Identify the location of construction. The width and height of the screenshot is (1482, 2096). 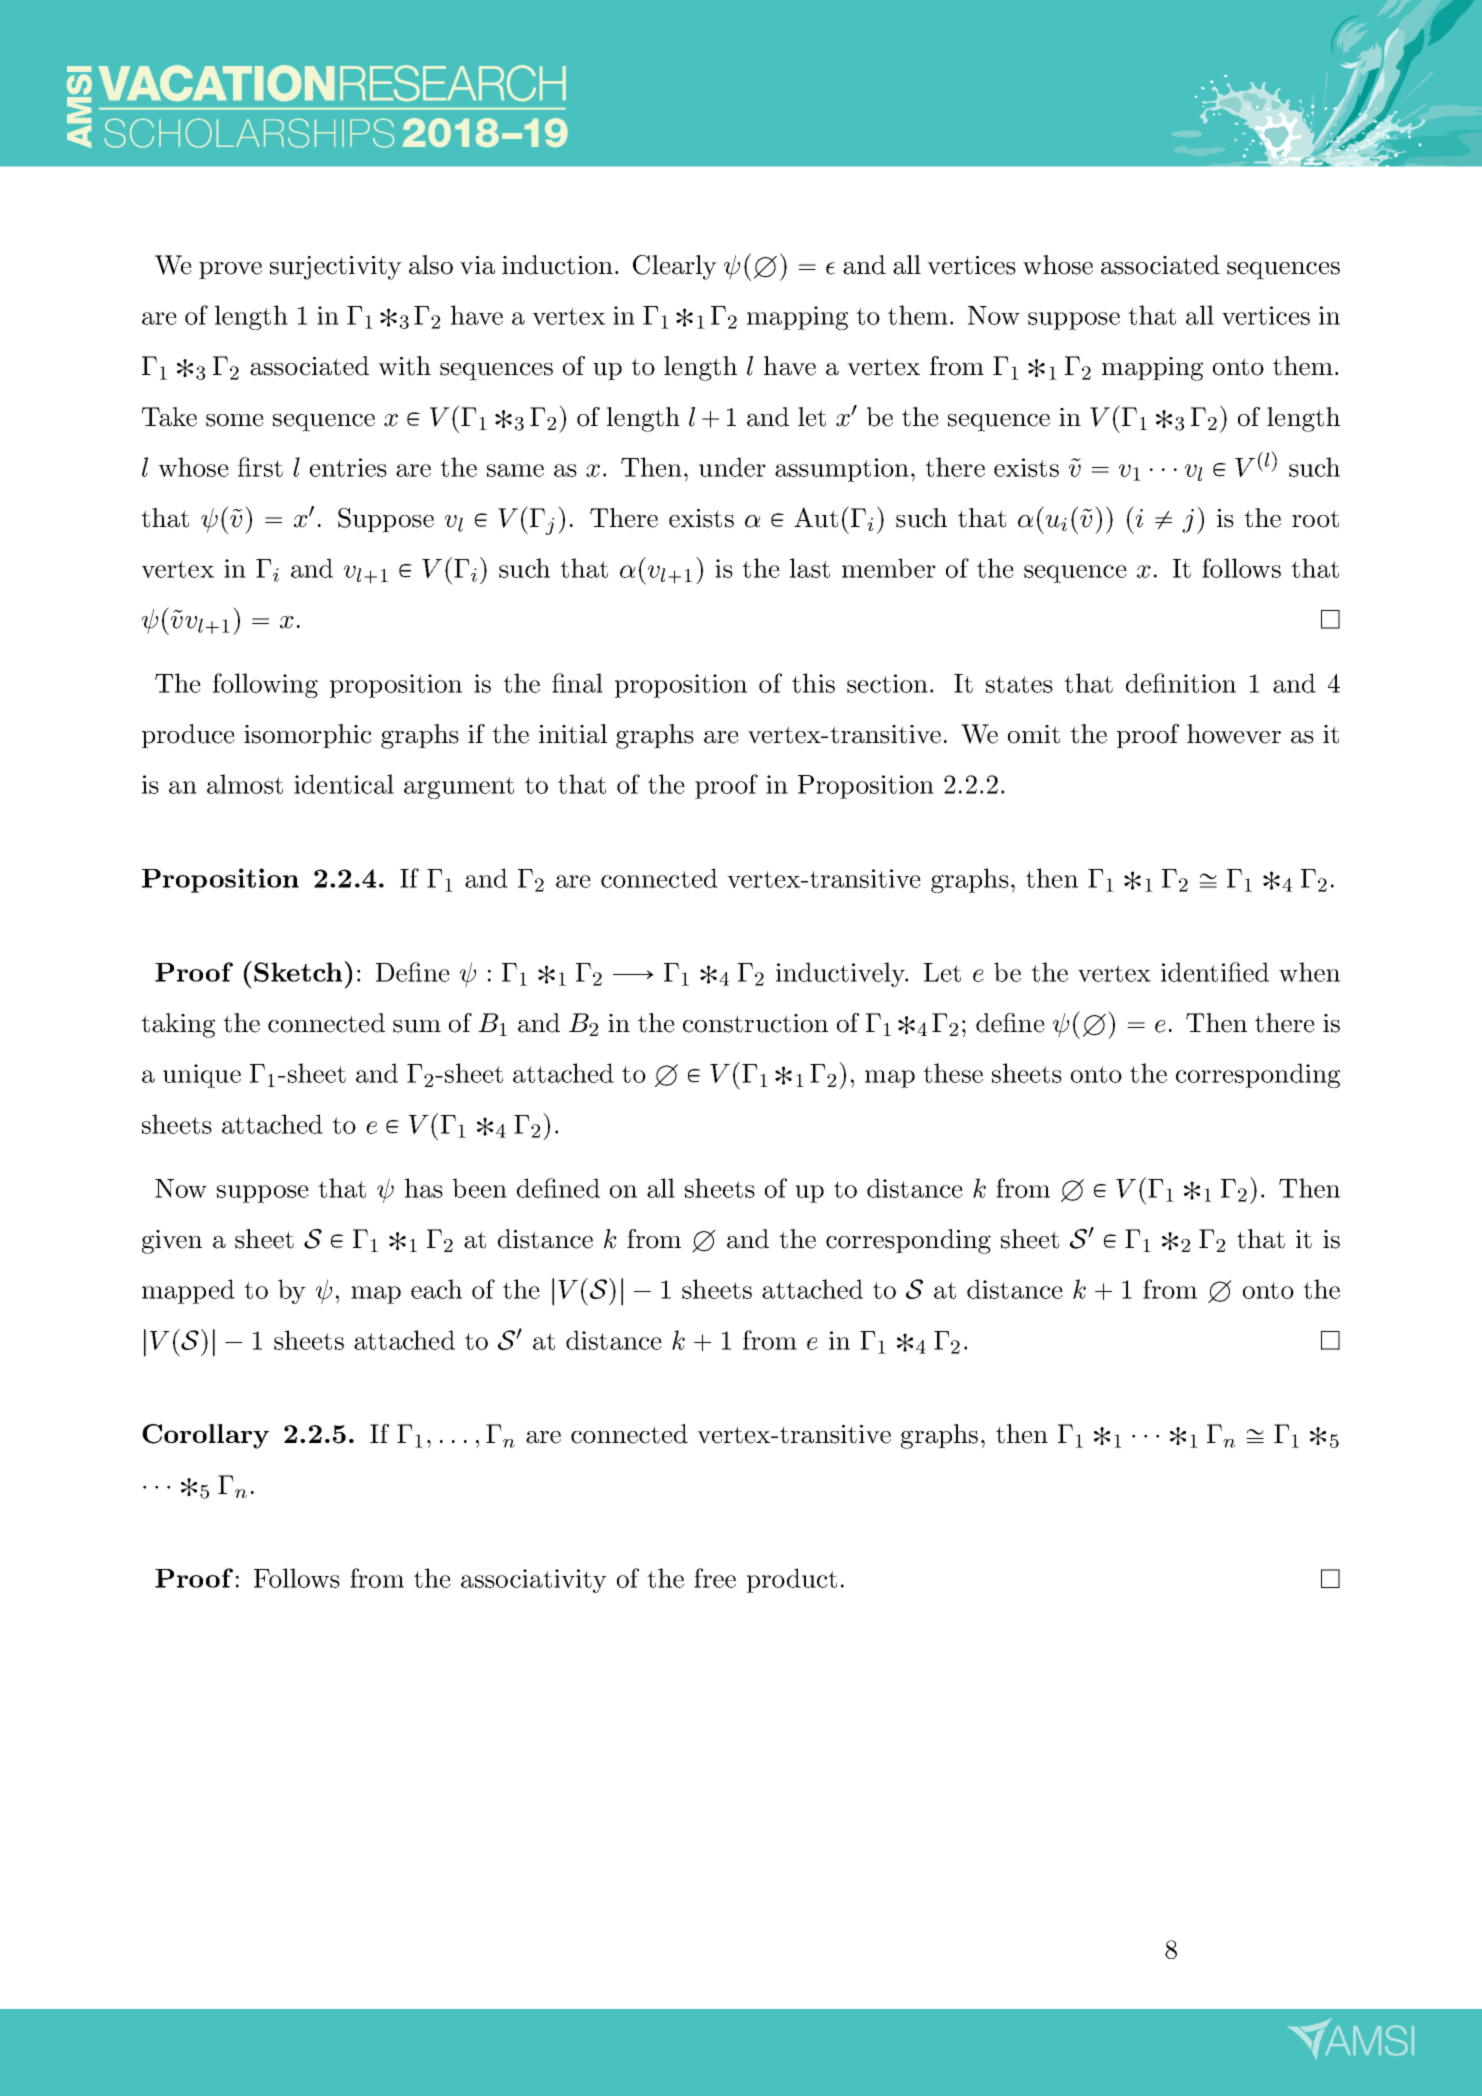
(755, 1023).
